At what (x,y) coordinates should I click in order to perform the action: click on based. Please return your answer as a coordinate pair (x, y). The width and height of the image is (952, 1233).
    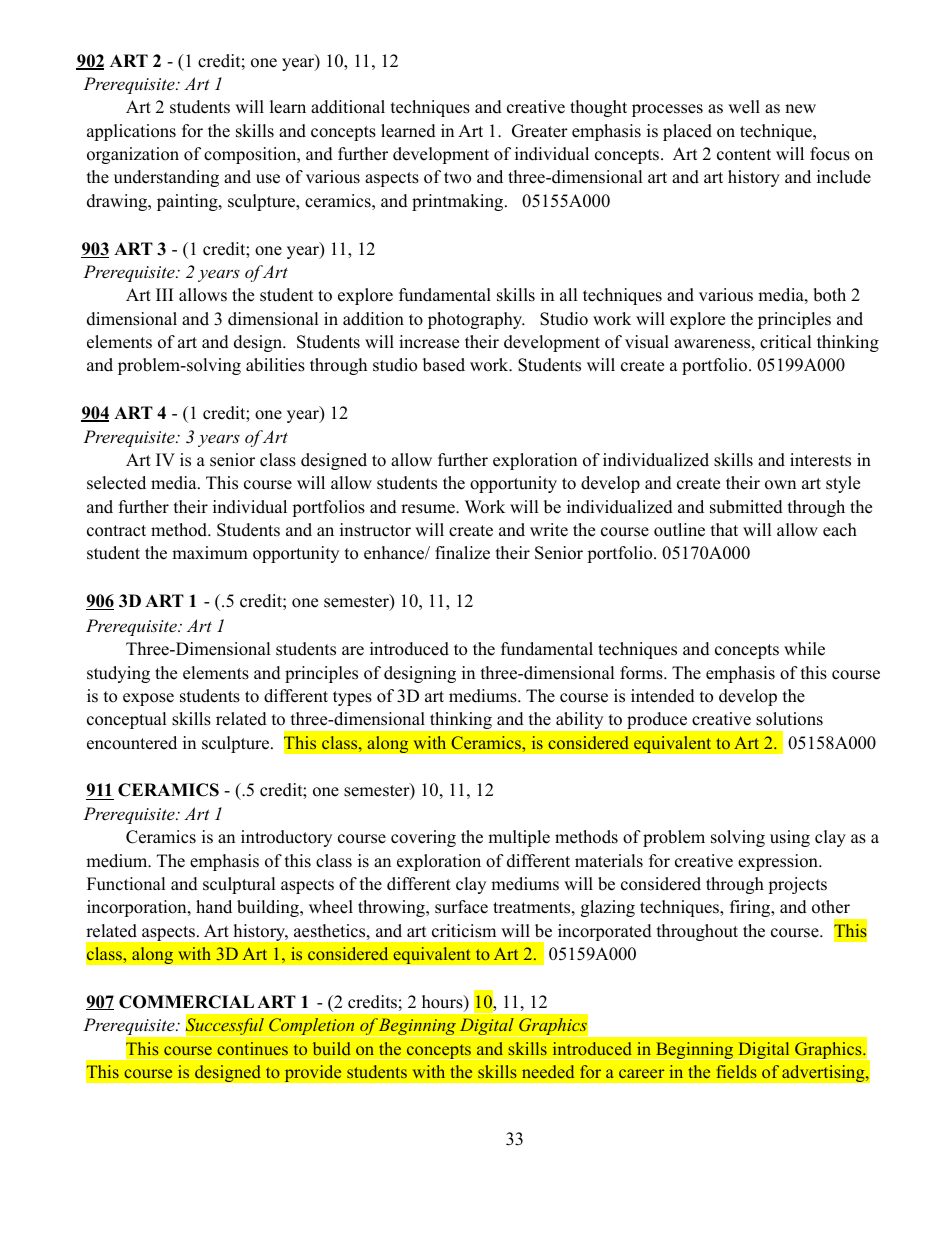
    Looking at the image, I should click on (444, 365).
